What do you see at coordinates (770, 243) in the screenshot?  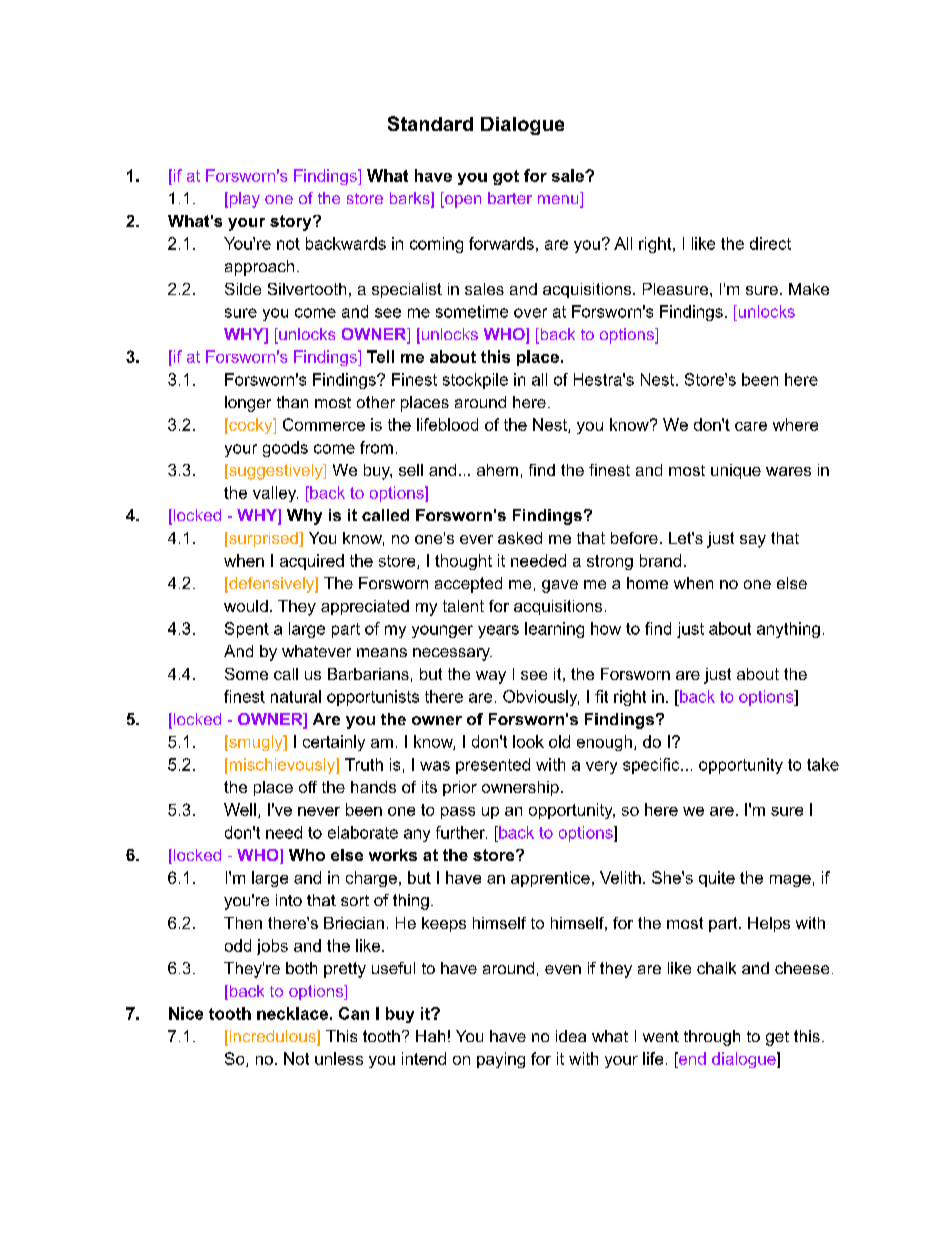 I see `direct` at bounding box center [770, 243].
